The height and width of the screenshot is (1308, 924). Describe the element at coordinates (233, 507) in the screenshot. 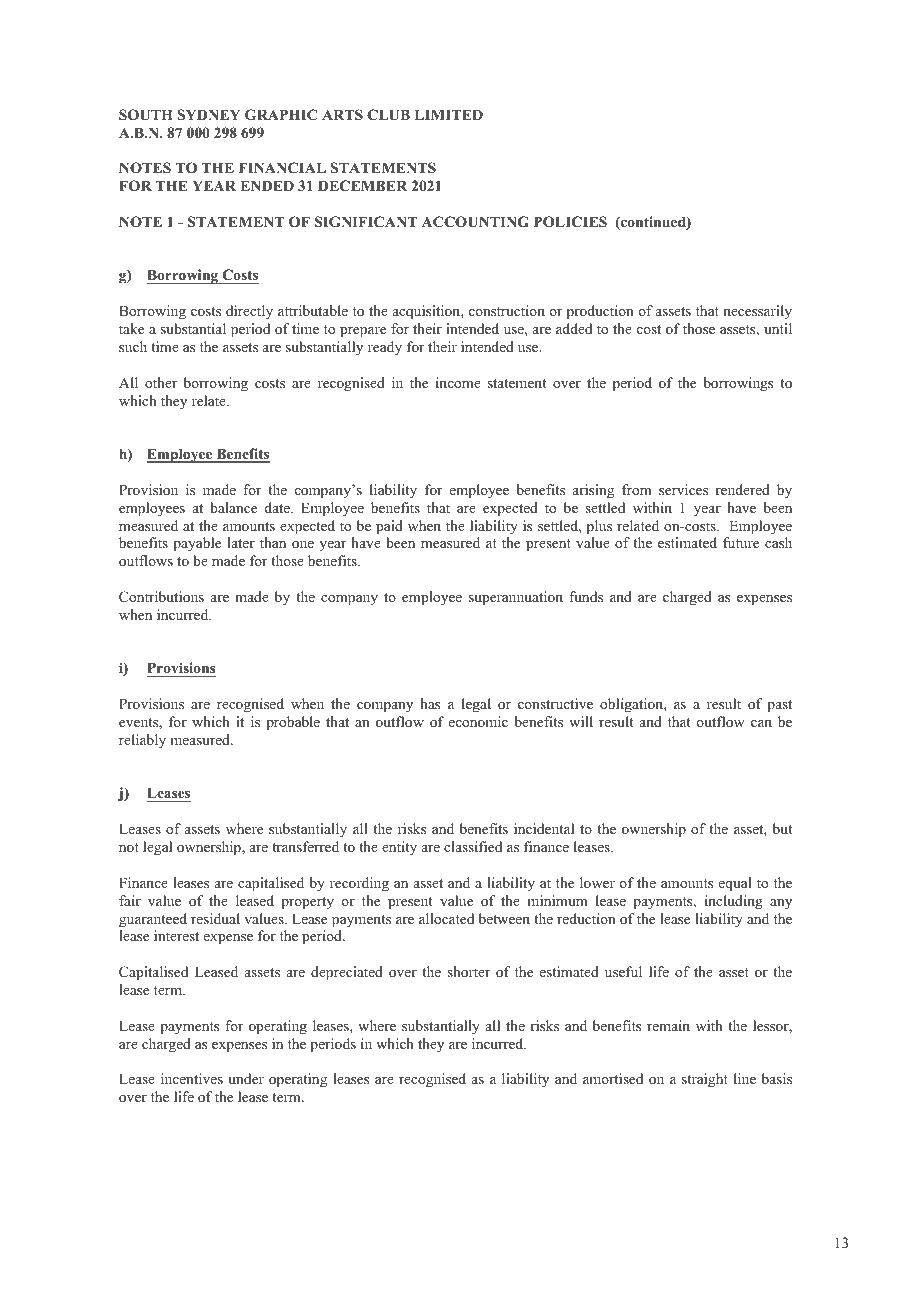

I see `balance` at that location.
